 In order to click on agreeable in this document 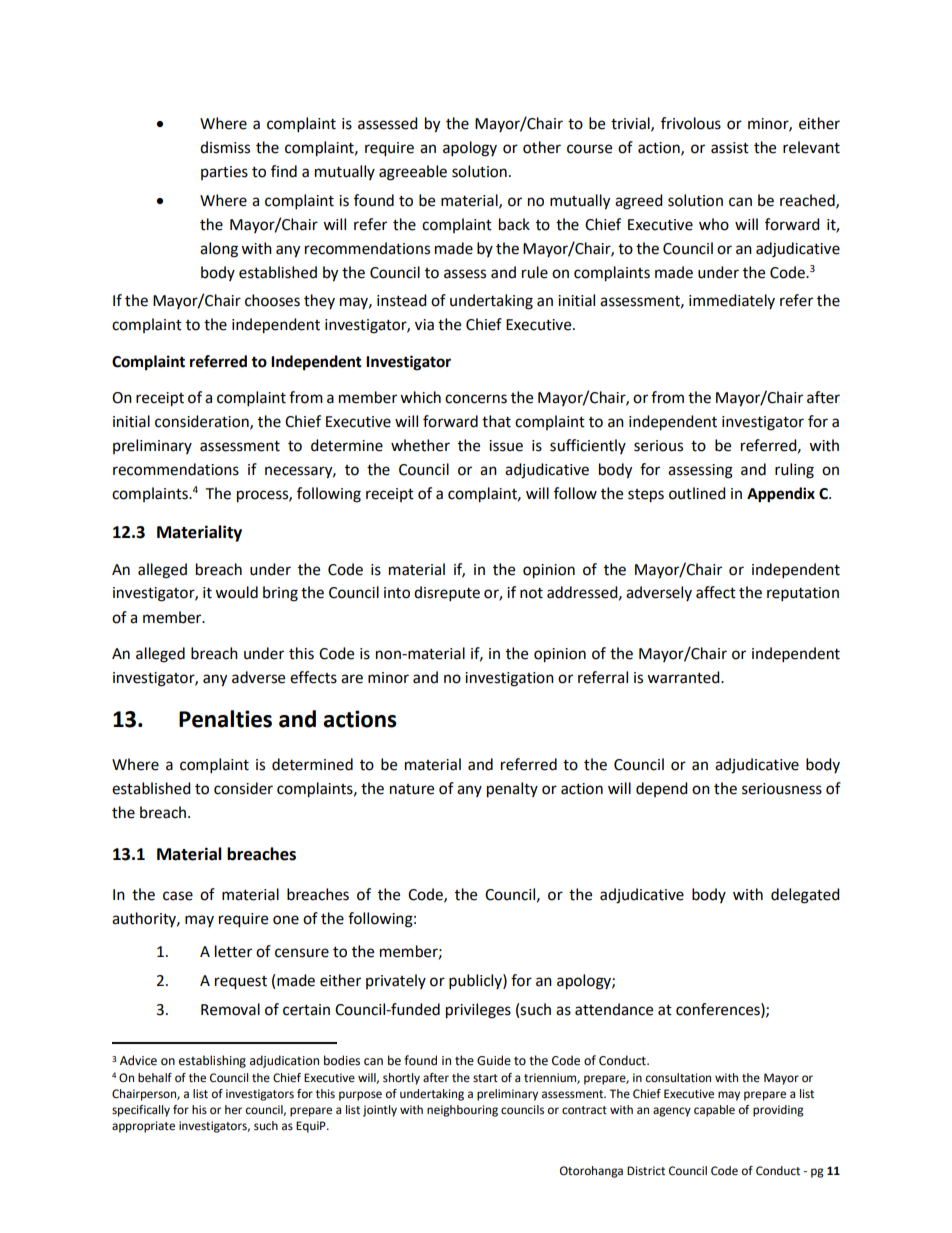, I will do `click(413, 173)`.
